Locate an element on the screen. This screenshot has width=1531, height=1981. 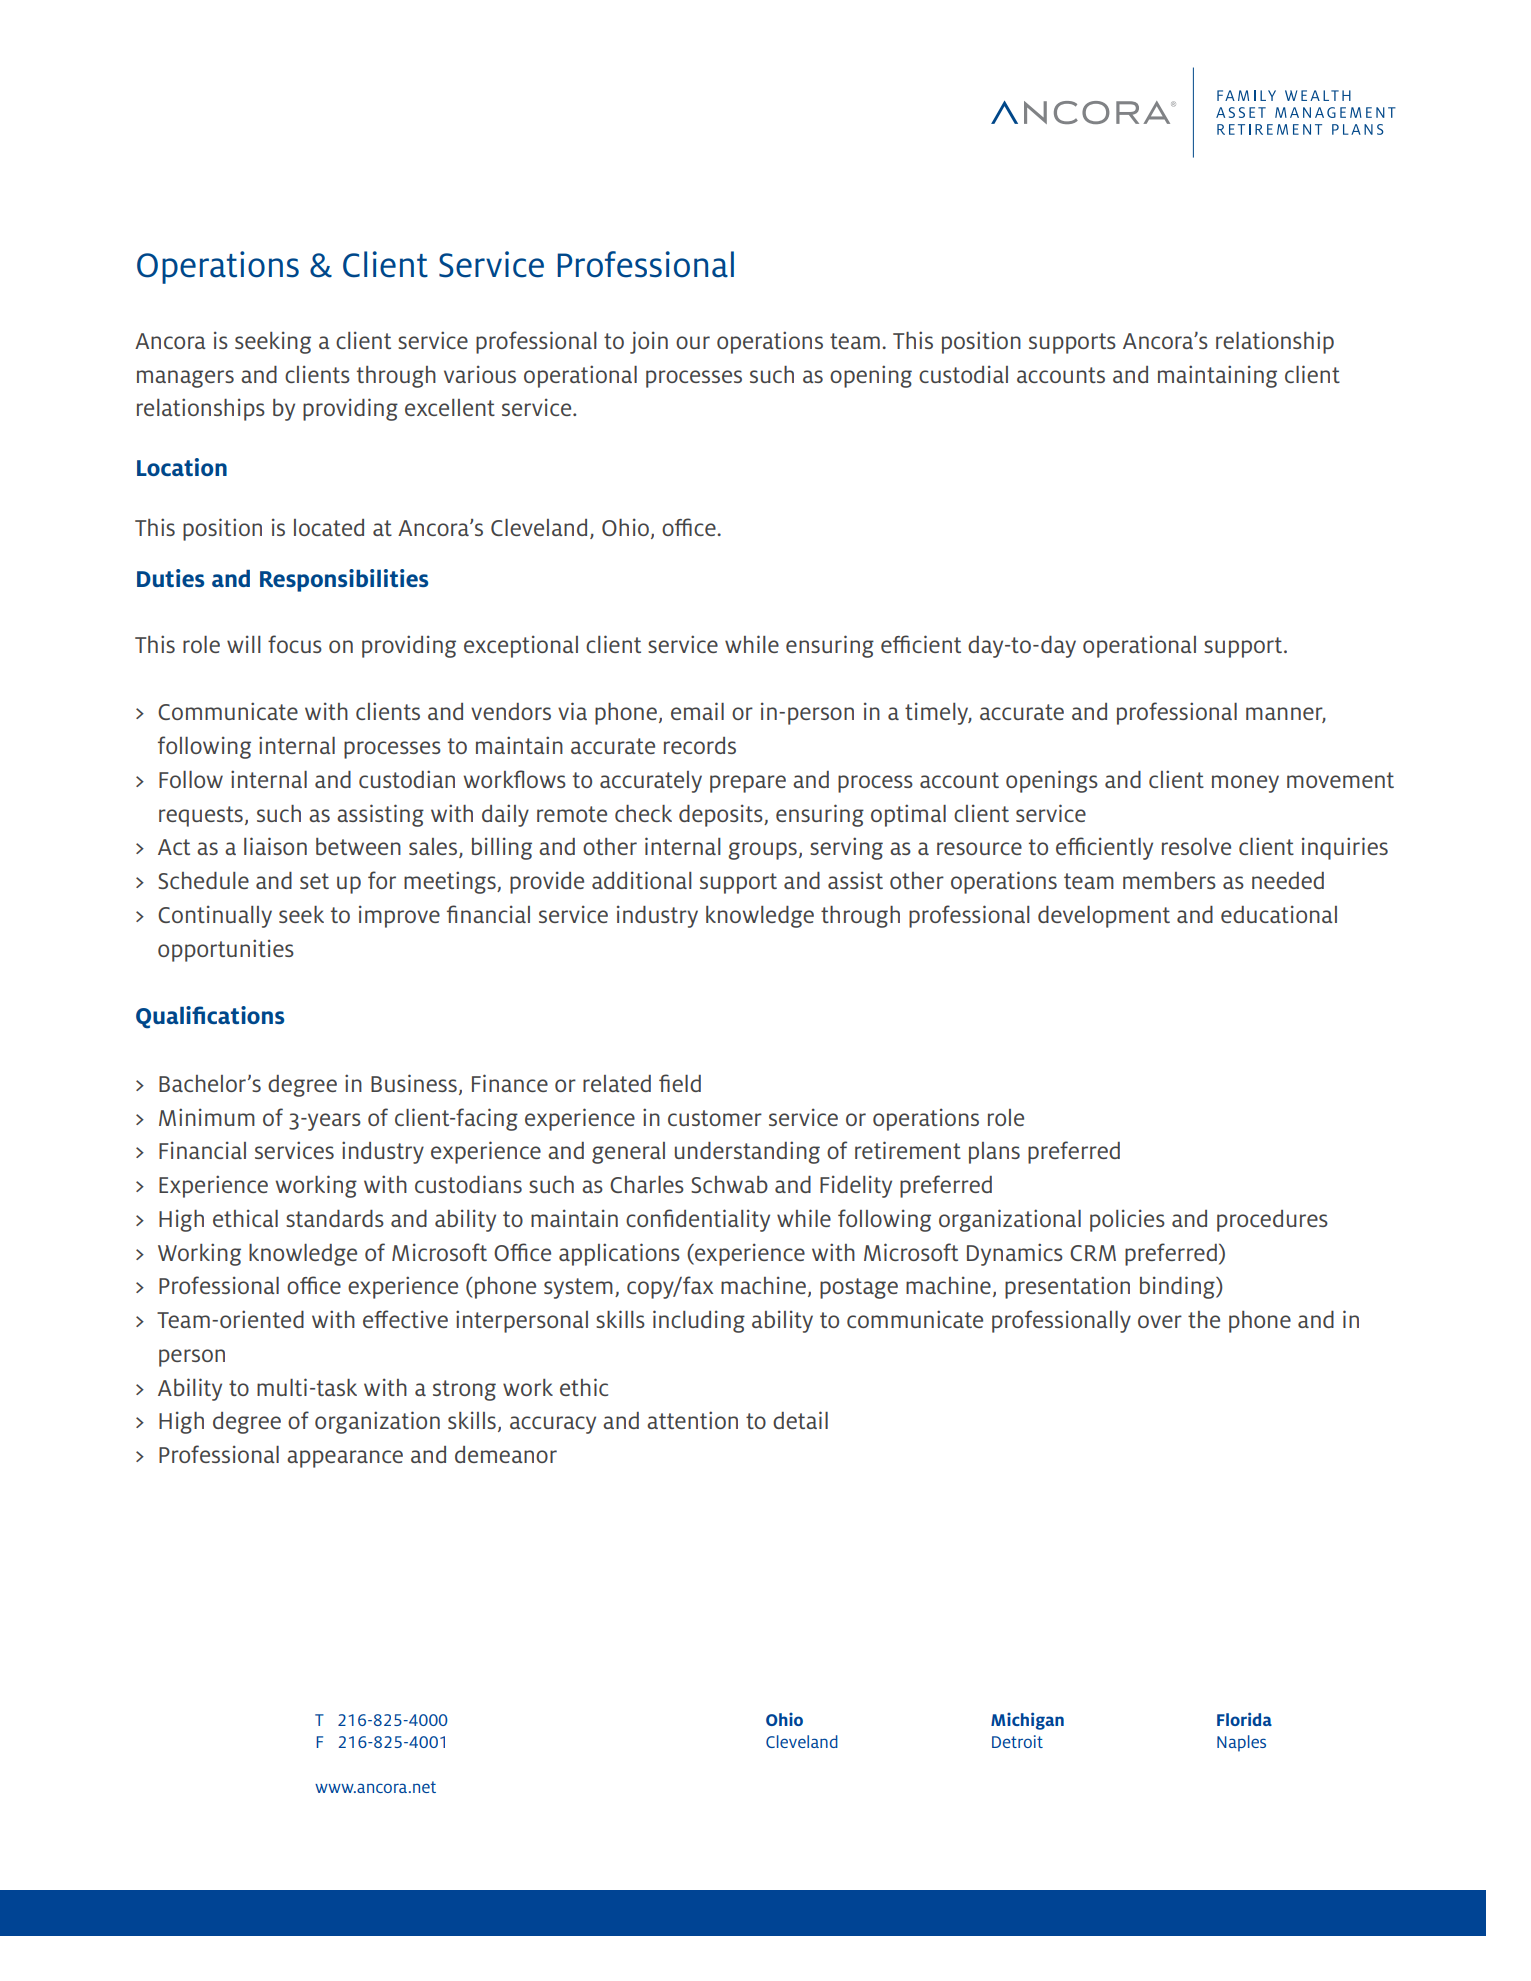
educational is located at coordinates (1279, 914).
